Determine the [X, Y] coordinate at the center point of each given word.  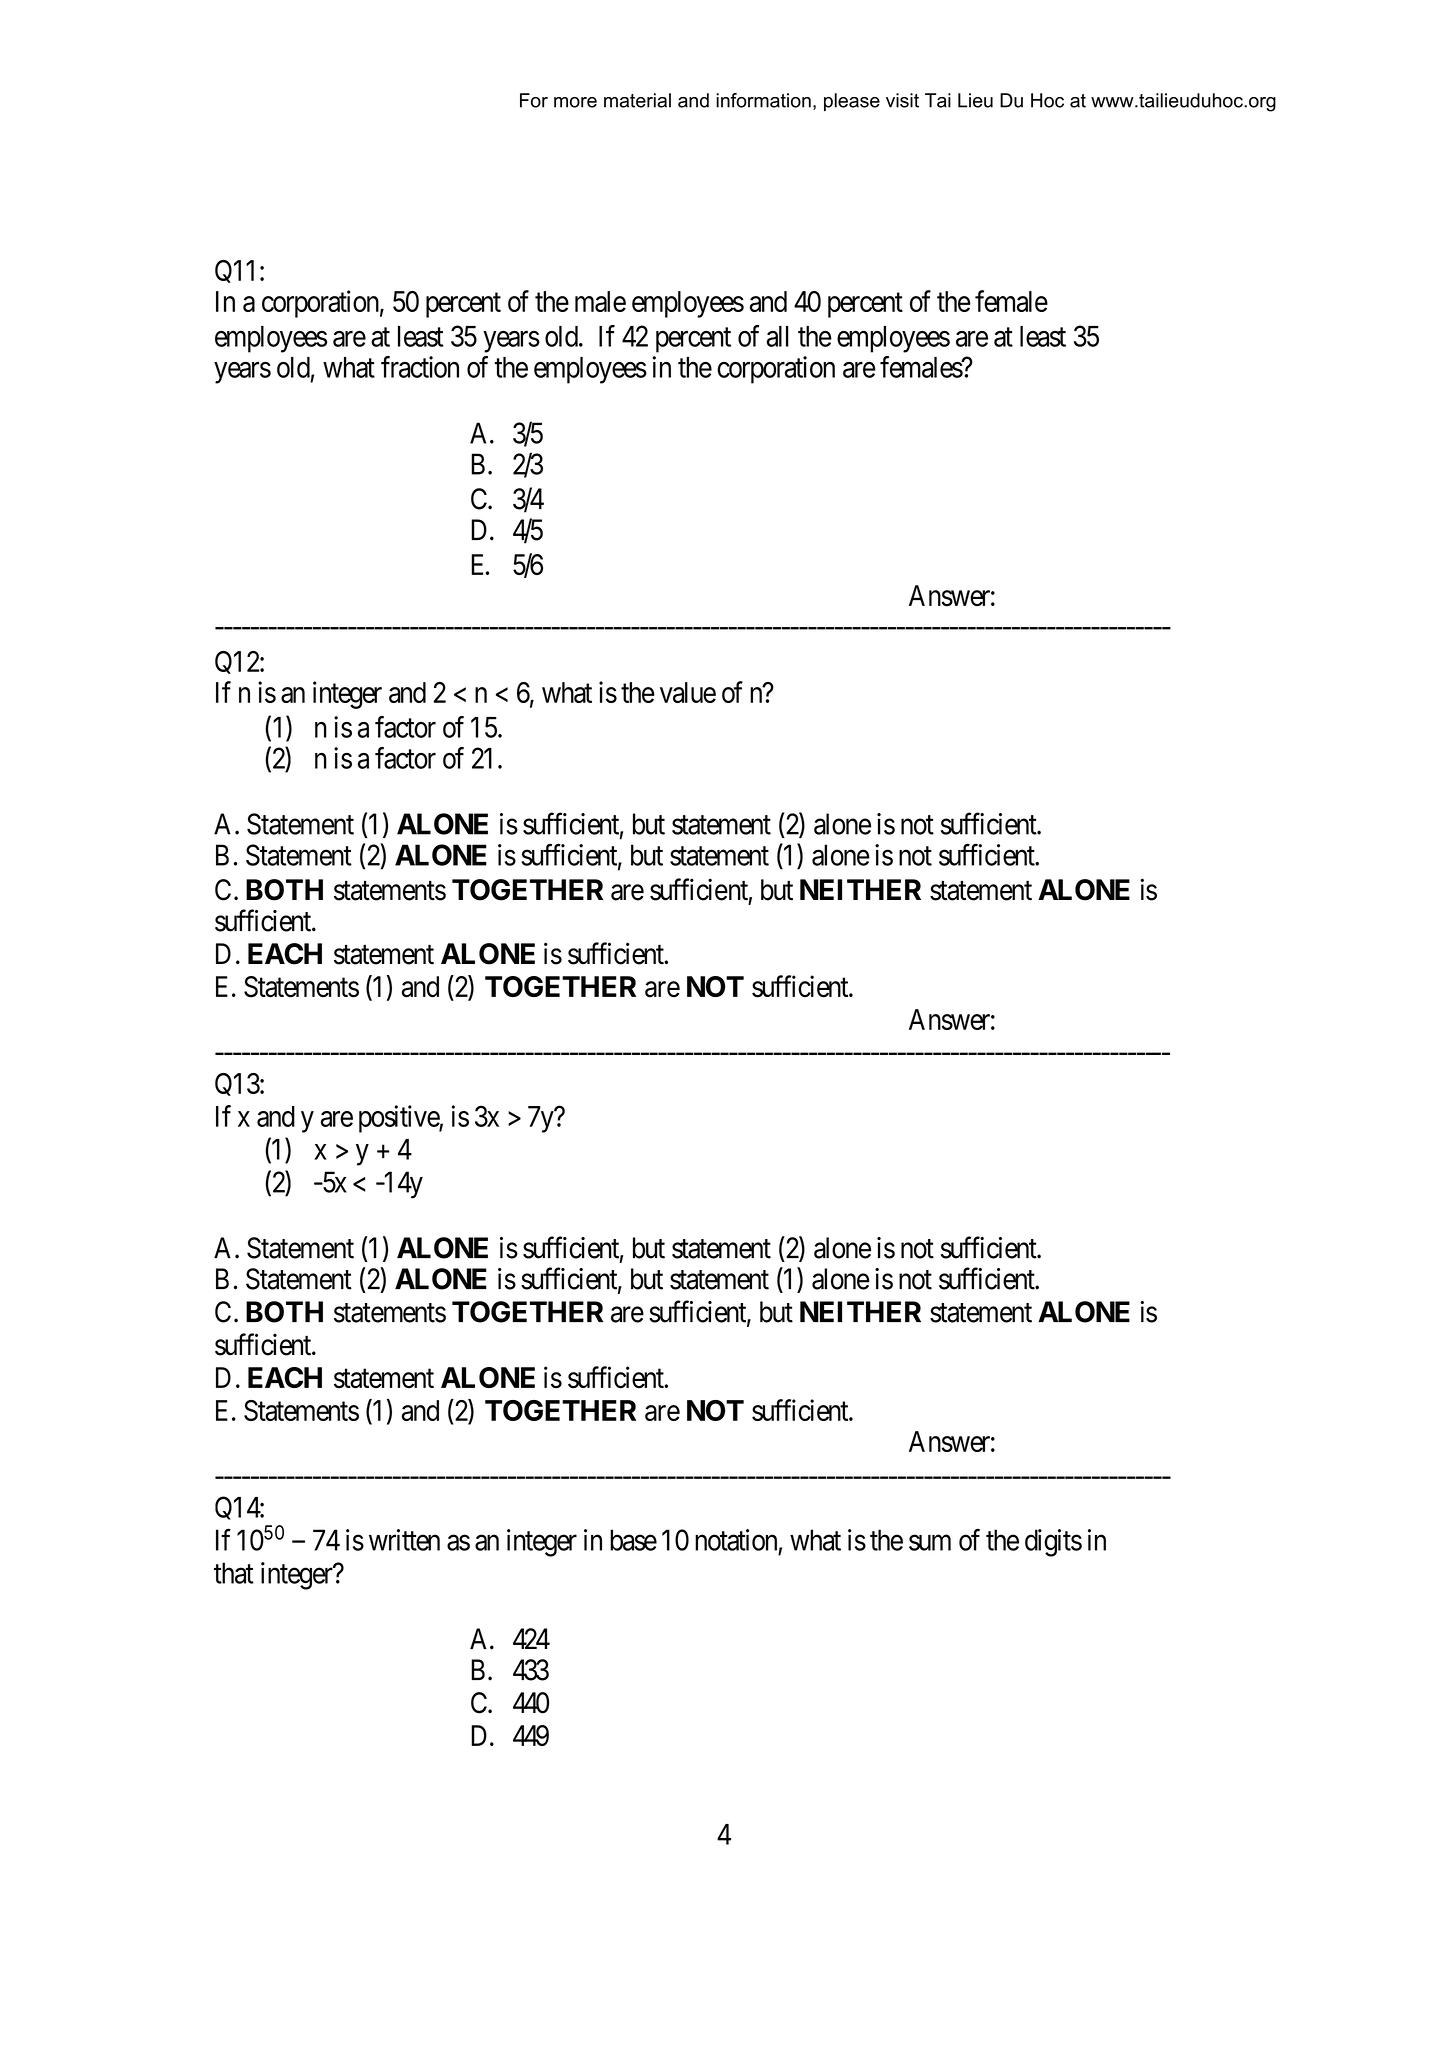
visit [902, 100]
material [637, 100]
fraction [420, 367]
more [575, 102]
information [763, 100]
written [404, 1540]
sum [930, 1543]
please [852, 102]
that [234, 1573]
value [688, 692]
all [778, 336]
